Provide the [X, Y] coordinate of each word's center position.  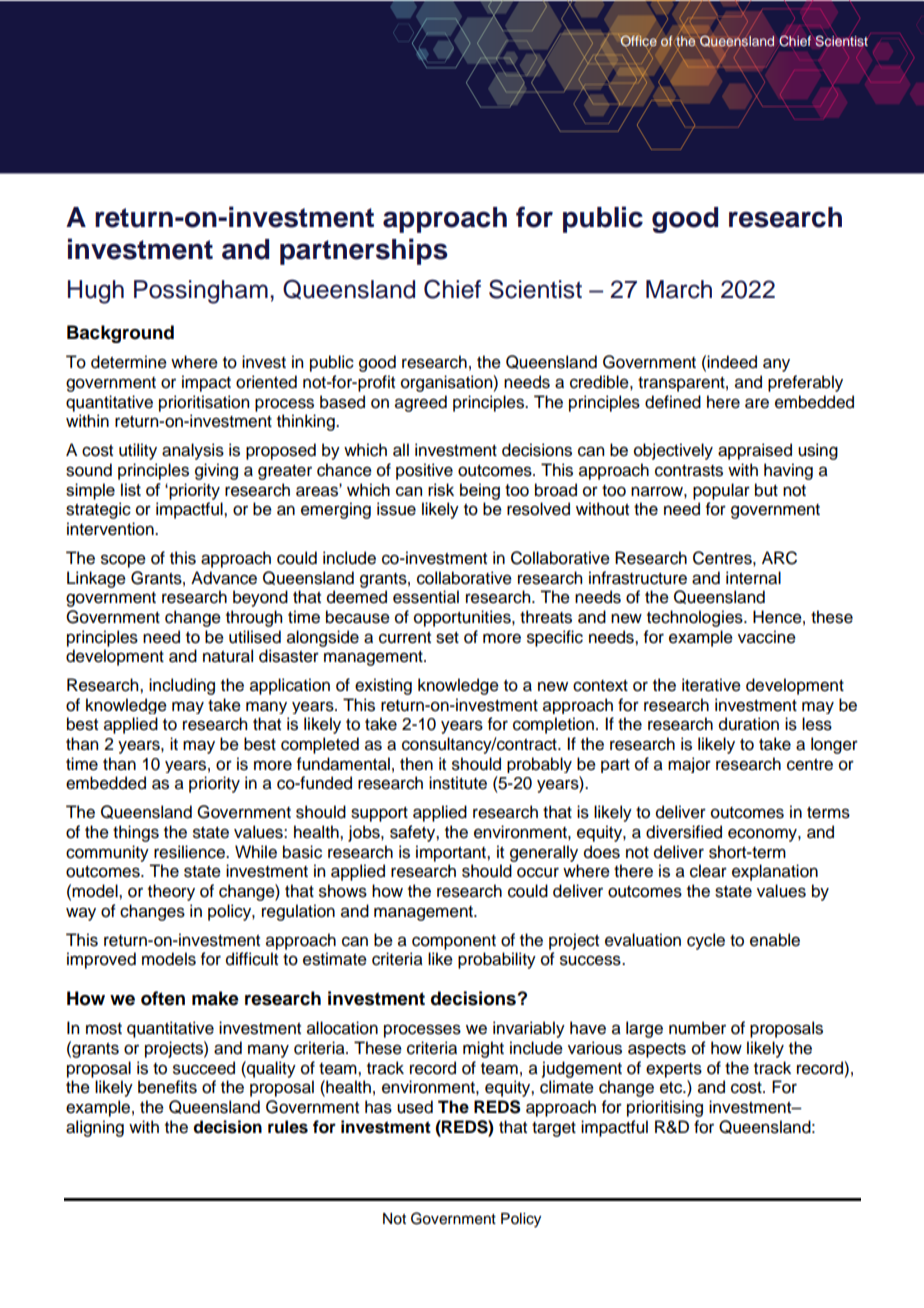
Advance [224, 578]
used [415, 1107]
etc [672, 1088]
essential [426, 597]
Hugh [96, 292]
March [679, 289]
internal [753, 578]
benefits [167, 1087]
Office [638, 41]
